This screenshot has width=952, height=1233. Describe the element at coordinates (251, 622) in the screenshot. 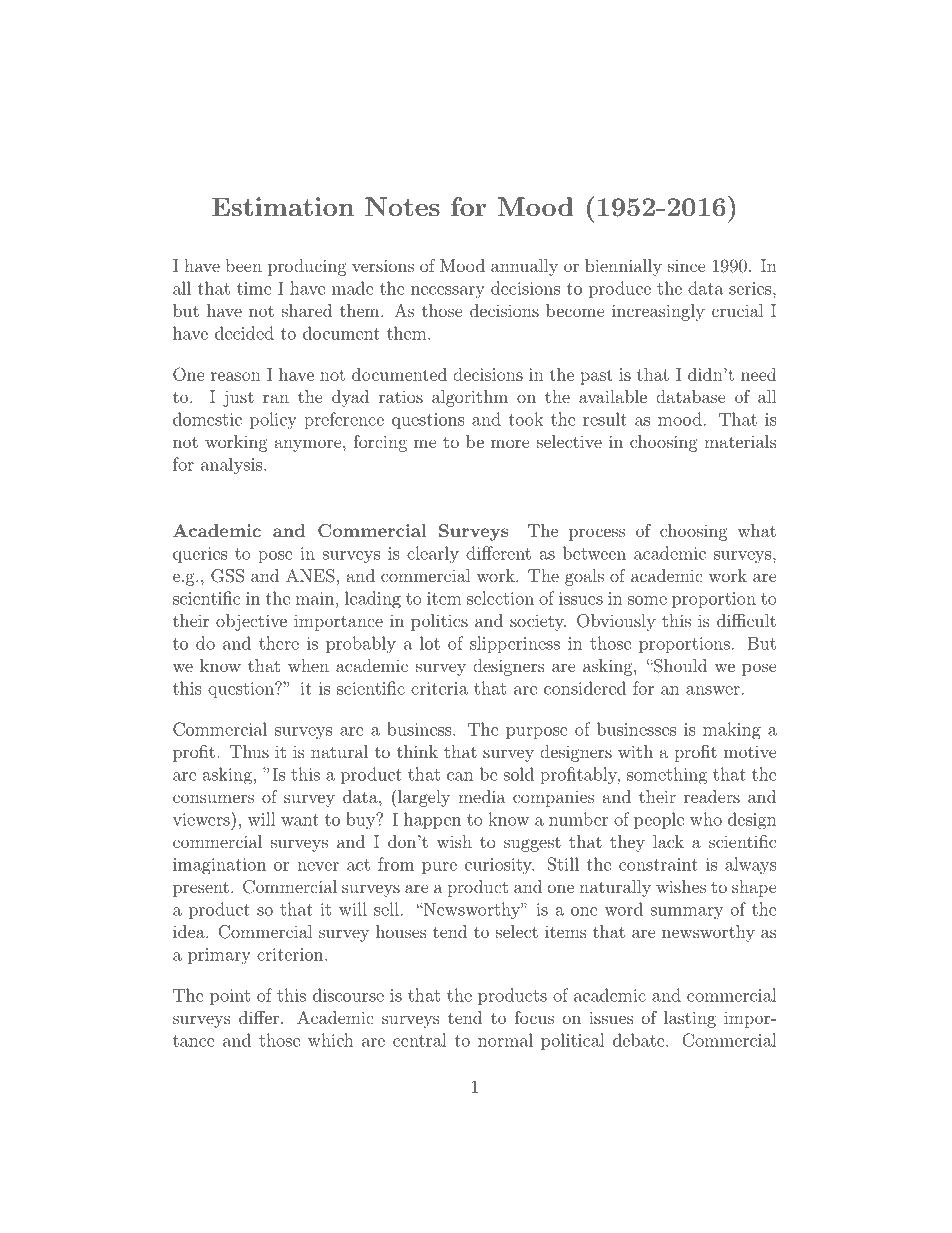

I see `objective` at that location.
